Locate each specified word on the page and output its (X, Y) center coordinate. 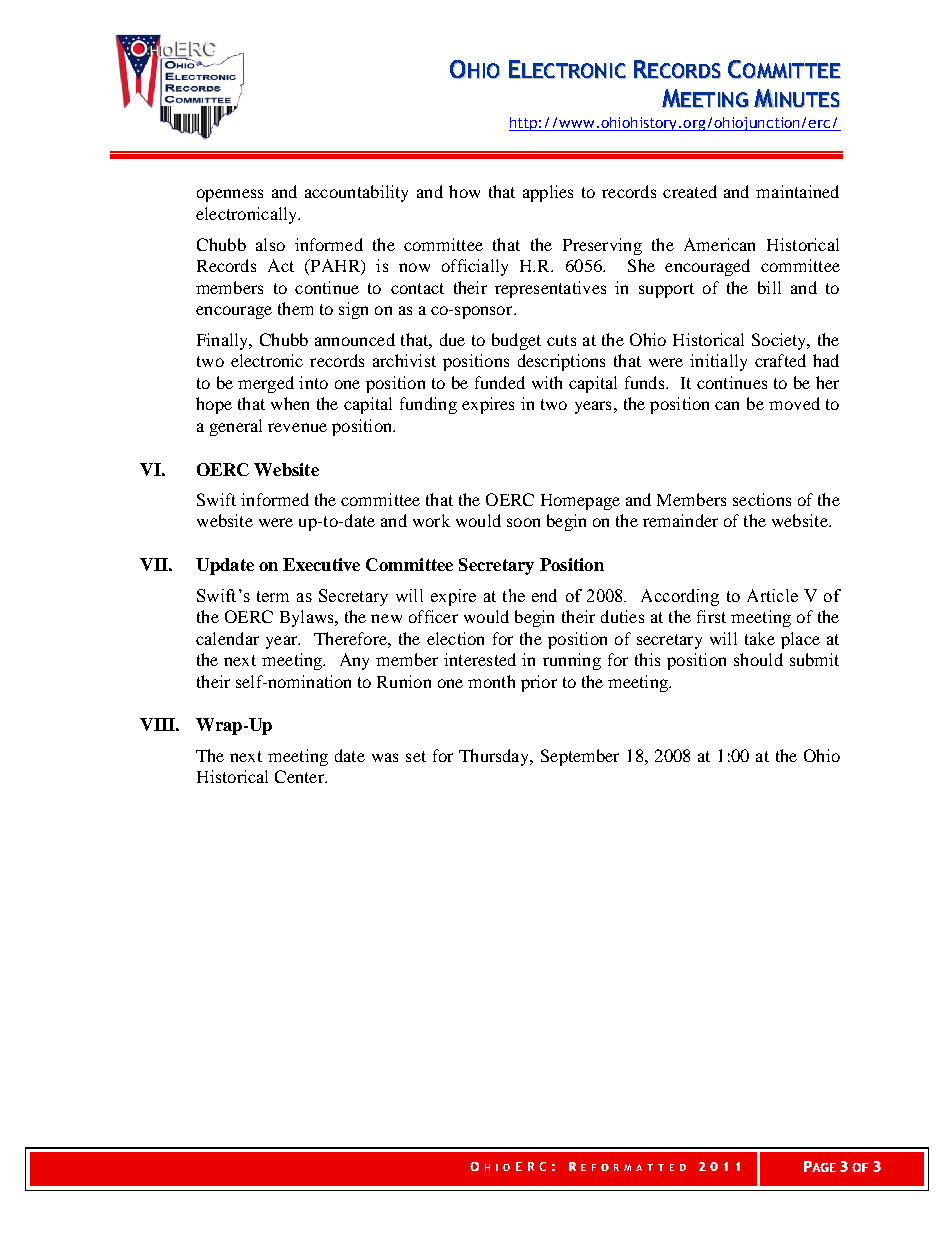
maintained (797, 191)
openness (230, 195)
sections (762, 499)
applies (548, 193)
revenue (297, 427)
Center (300, 776)
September (580, 757)
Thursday (495, 757)
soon (523, 522)
